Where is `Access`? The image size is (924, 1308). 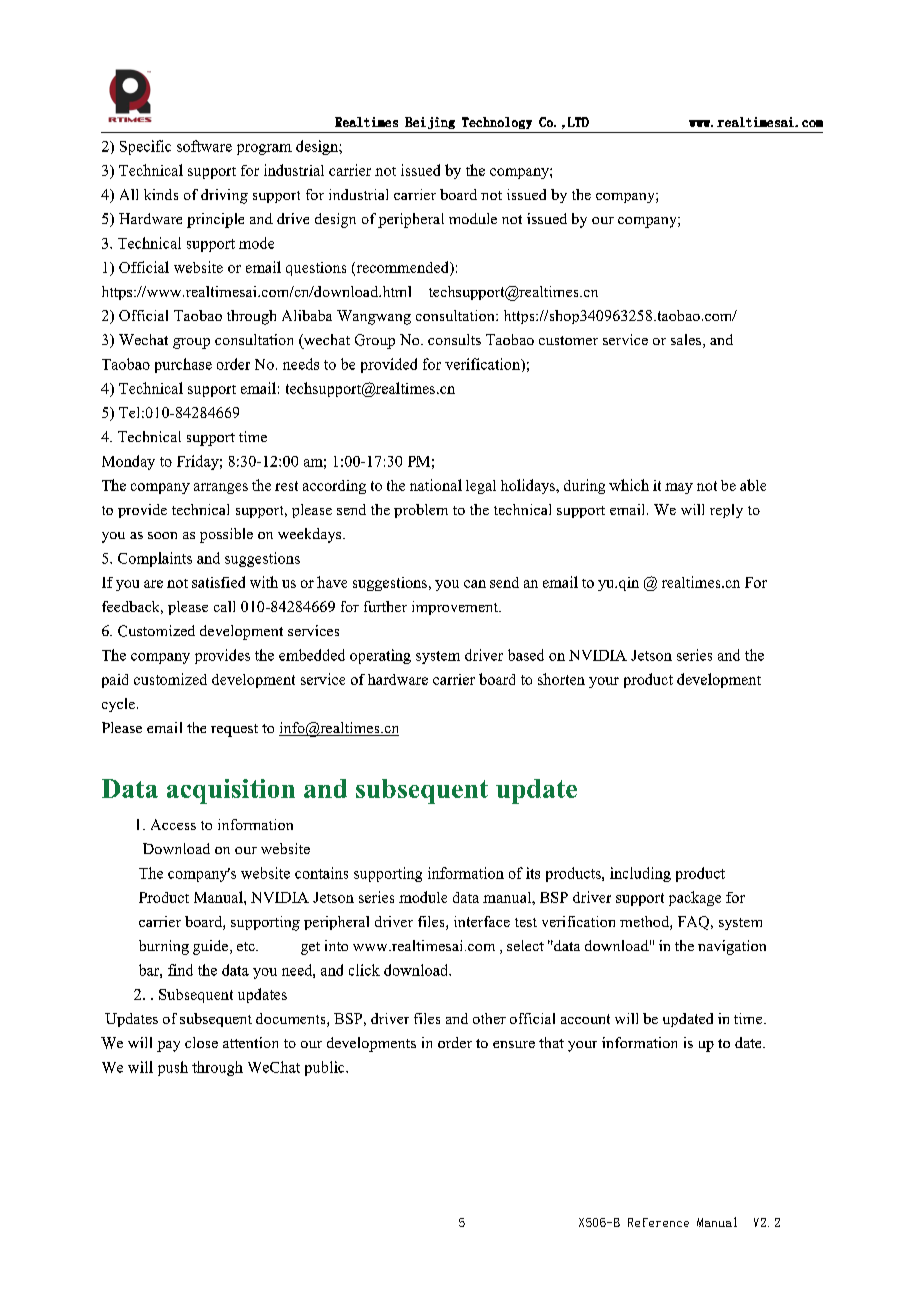 Access is located at coordinates (173, 824).
